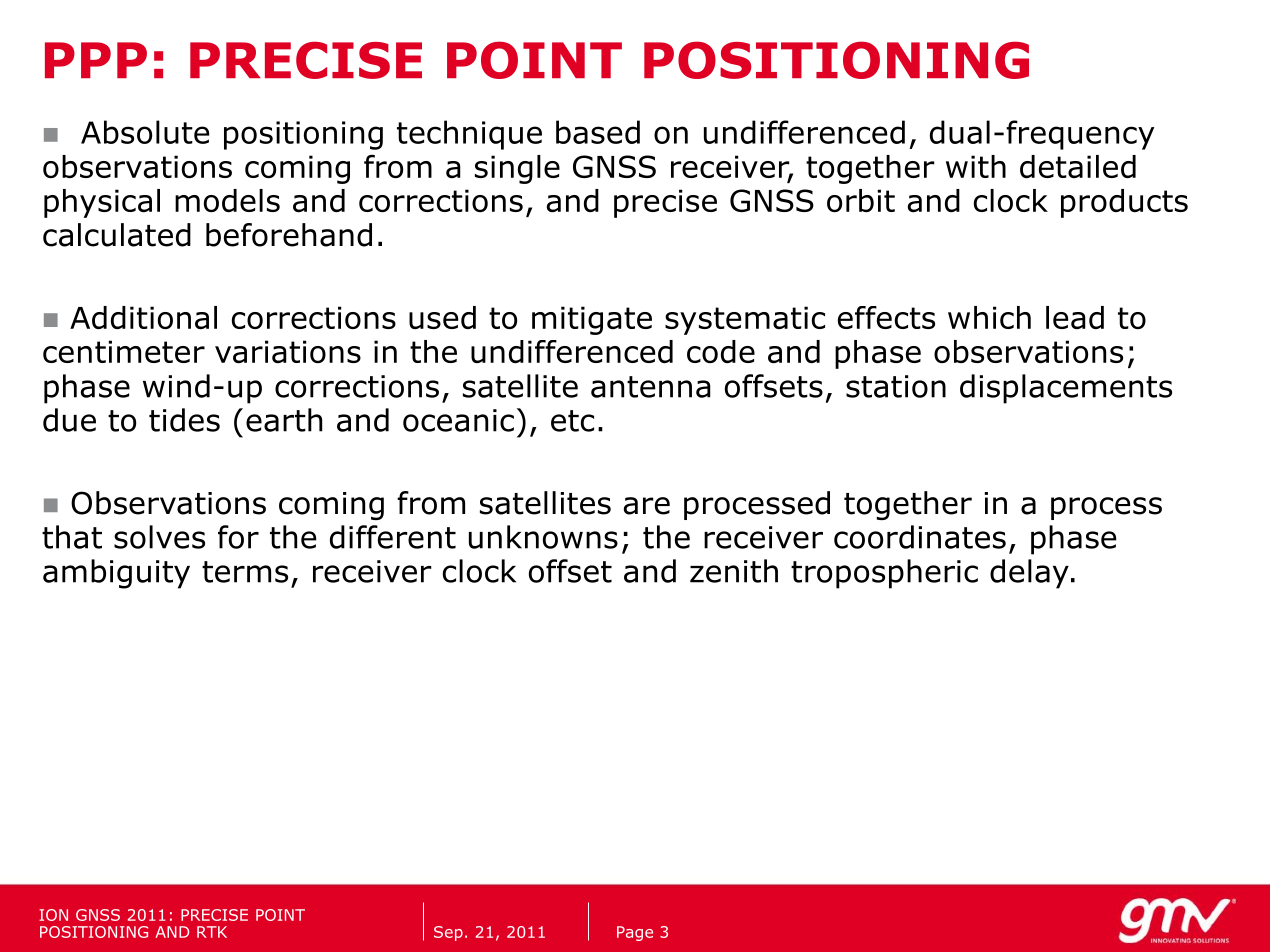  What do you see at coordinates (598, 132) in the screenshot?
I see `based` at bounding box center [598, 132].
